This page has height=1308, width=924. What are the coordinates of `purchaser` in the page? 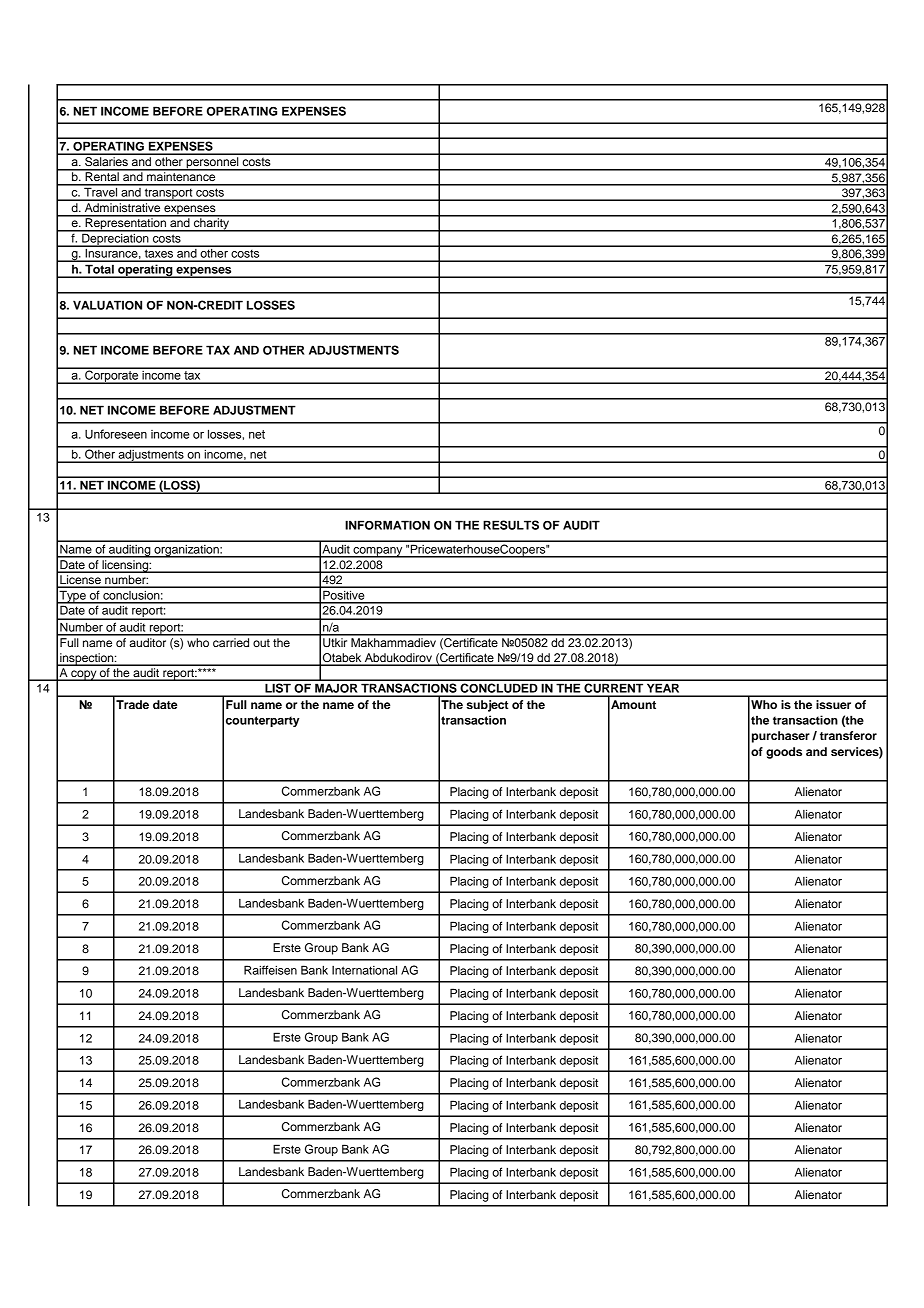 It's located at (781, 737).
